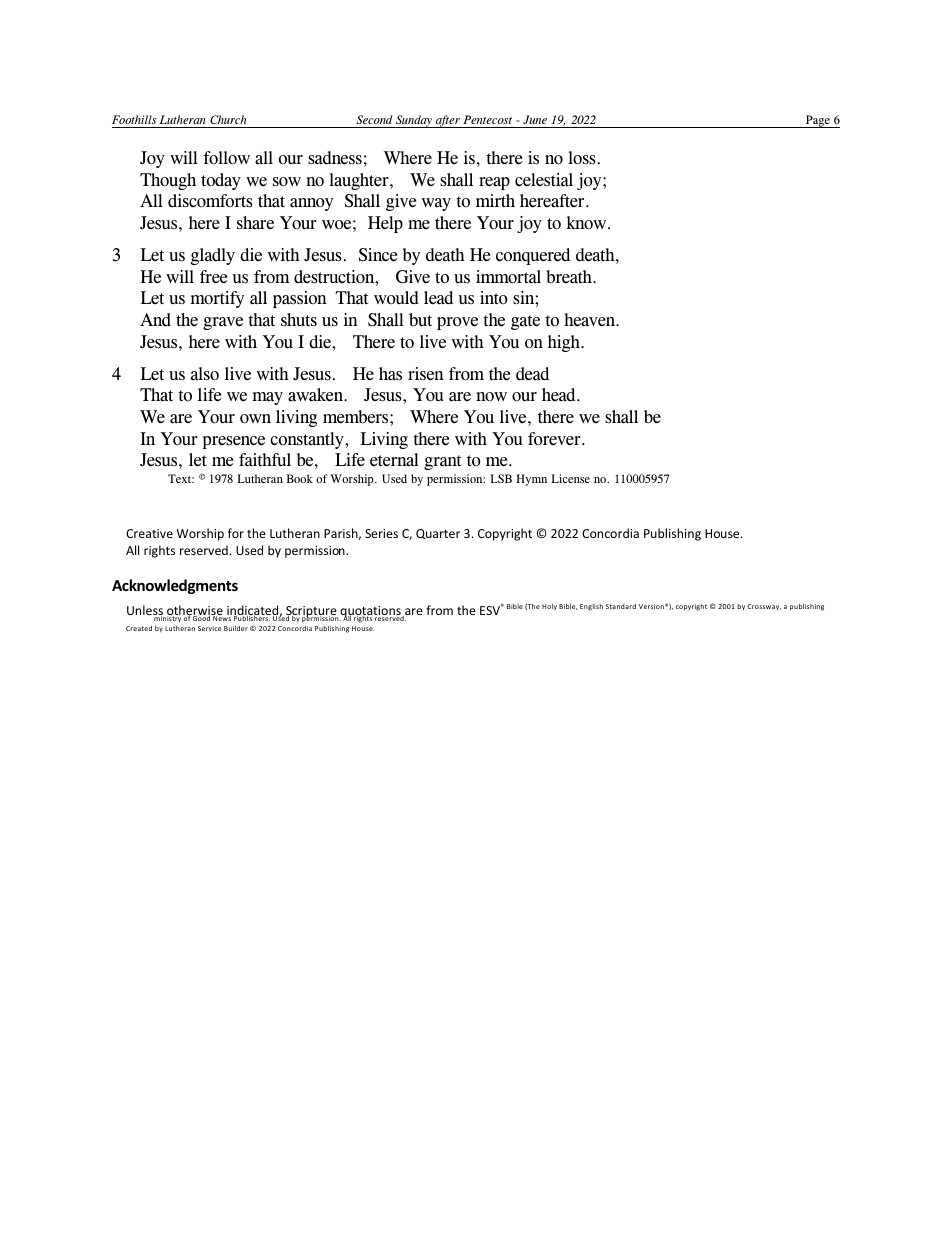 Image resolution: width=952 pixels, height=1233 pixels. I want to click on grave, so click(223, 323).
